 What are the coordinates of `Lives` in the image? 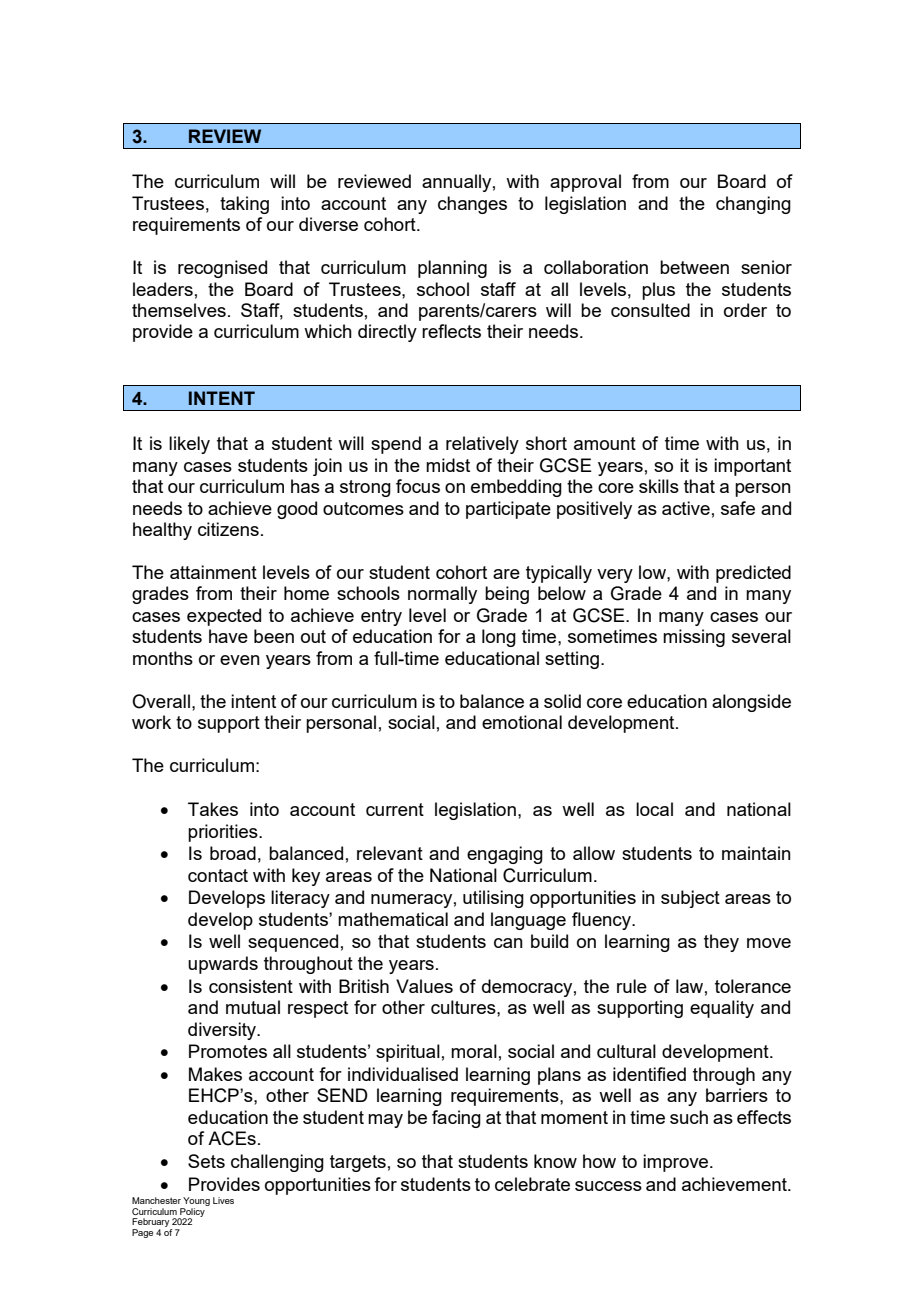 It's located at (223, 1200).
